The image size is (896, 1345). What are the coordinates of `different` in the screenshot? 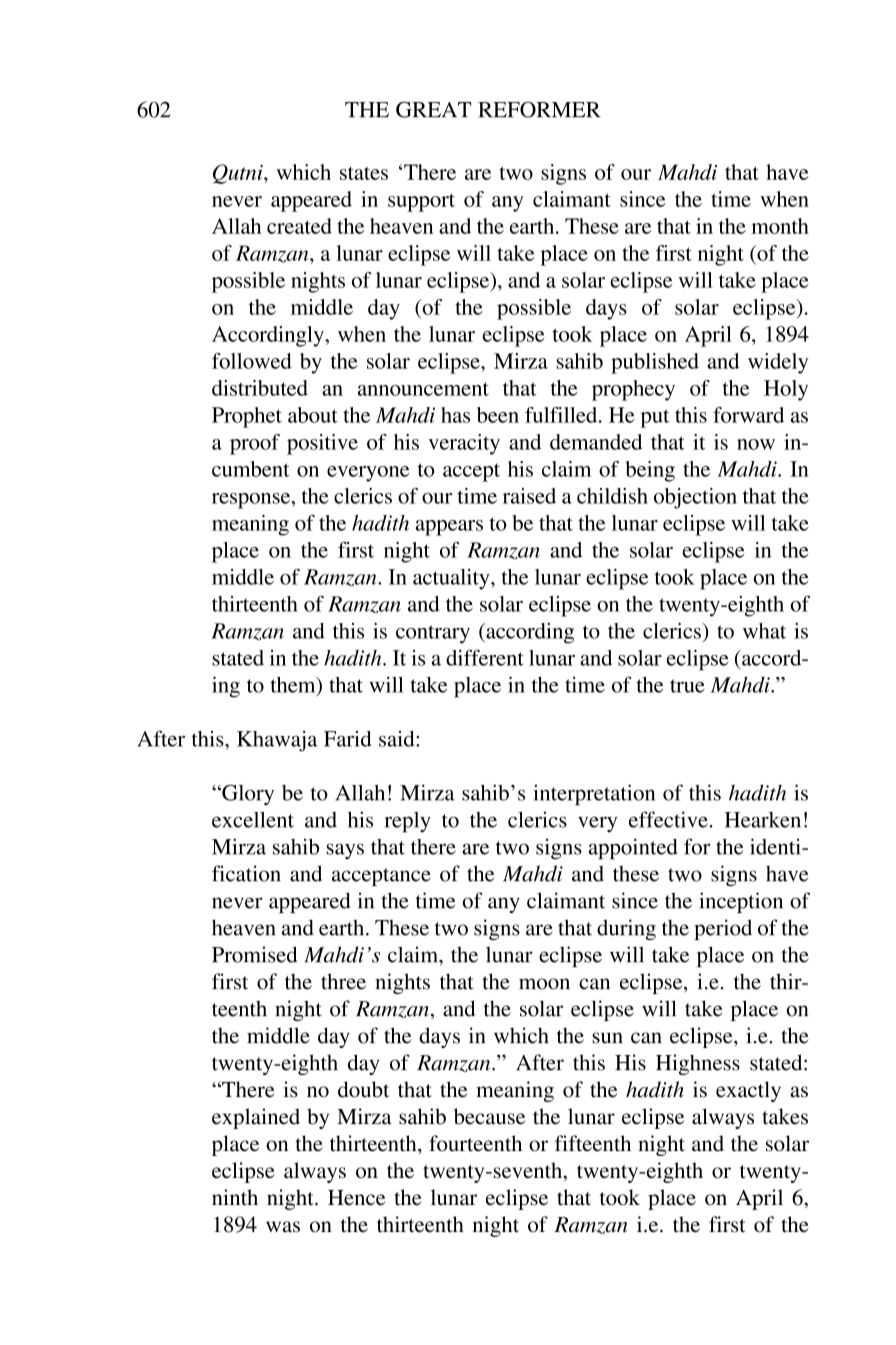 It's located at (485, 657).
